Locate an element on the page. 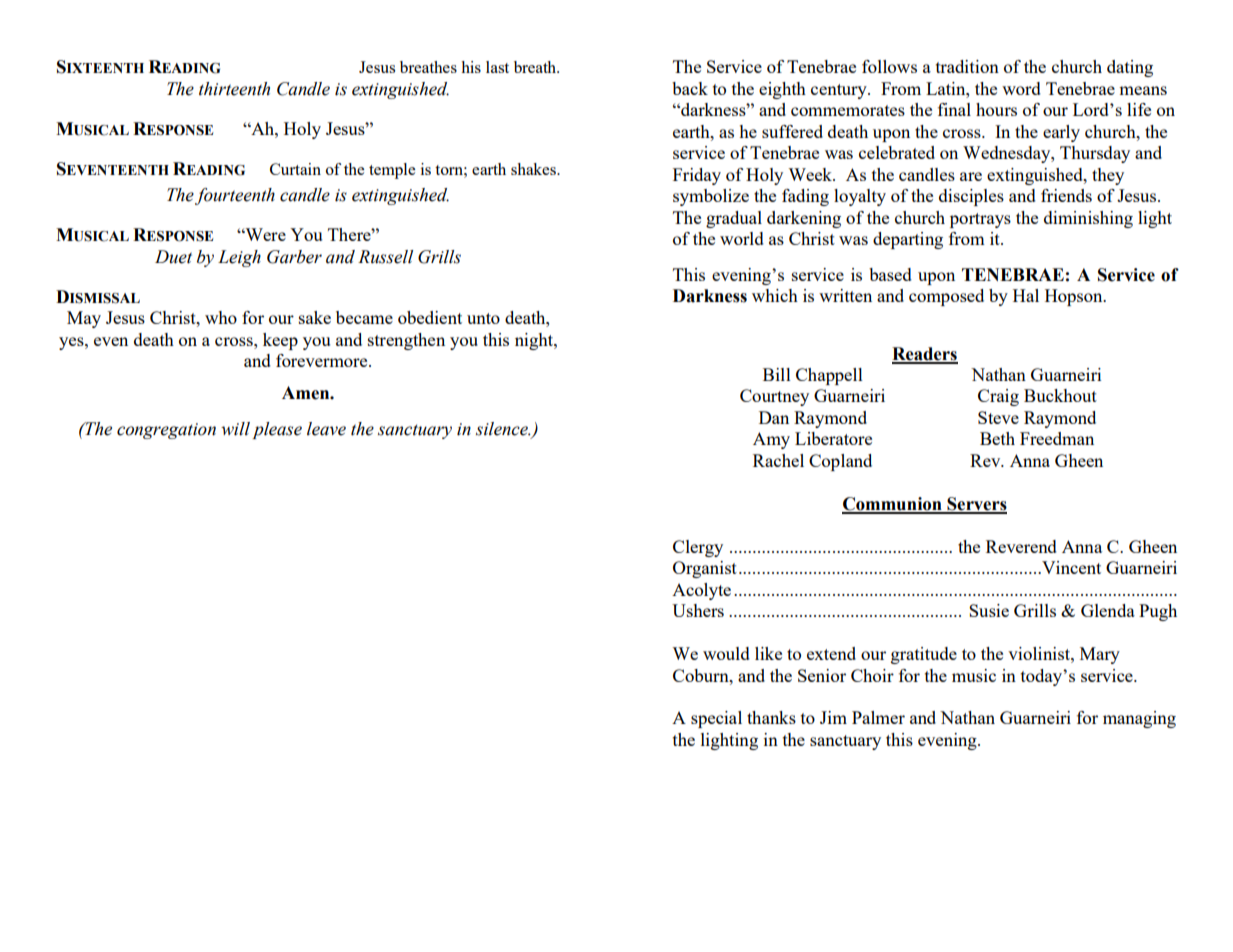 The height and width of the image is (952, 1233). word is located at coordinates (1021, 88).
